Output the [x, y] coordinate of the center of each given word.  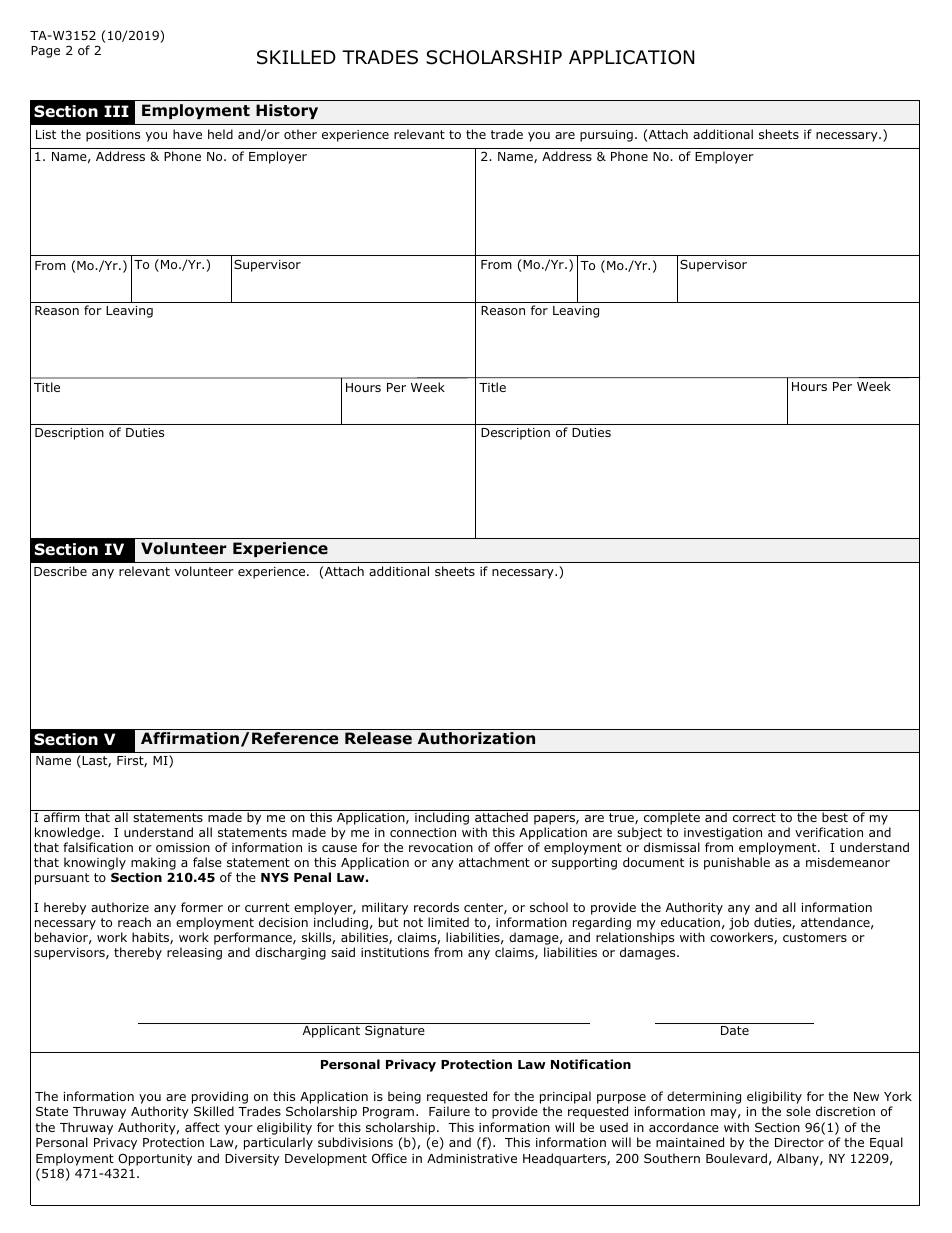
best [835, 817]
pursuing [606, 136]
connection [423, 832]
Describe [60, 571]
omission [183, 847]
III [116, 111]
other [300, 134]
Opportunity [155, 1159]
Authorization [476, 738]
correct [754, 817]
